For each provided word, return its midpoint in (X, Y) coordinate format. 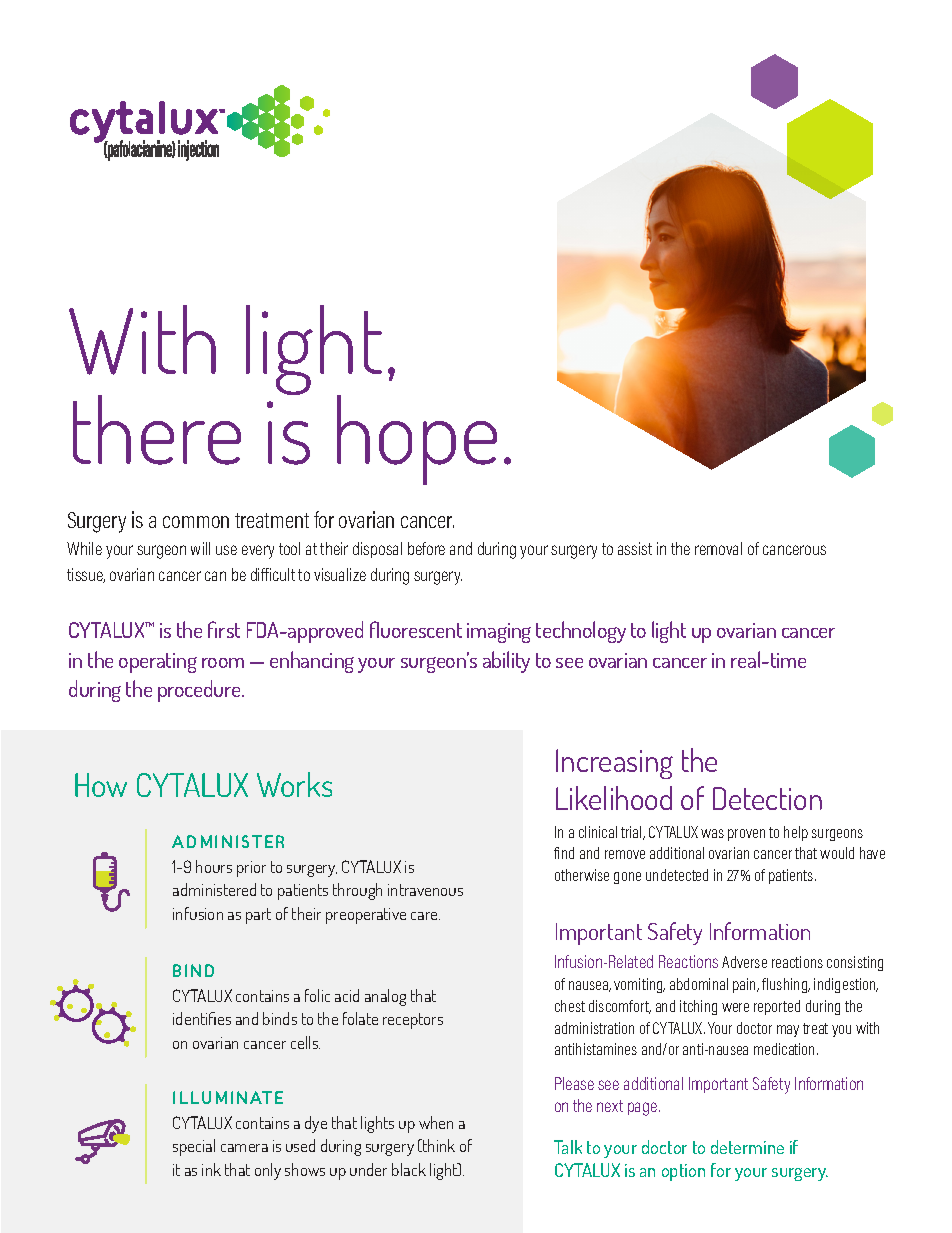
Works (294, 784)
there (157, 430)
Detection (767, 798)
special (194, 1147)
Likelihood (614, 798)
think (438, 1145)
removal (718, 548)
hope (417, 440)
